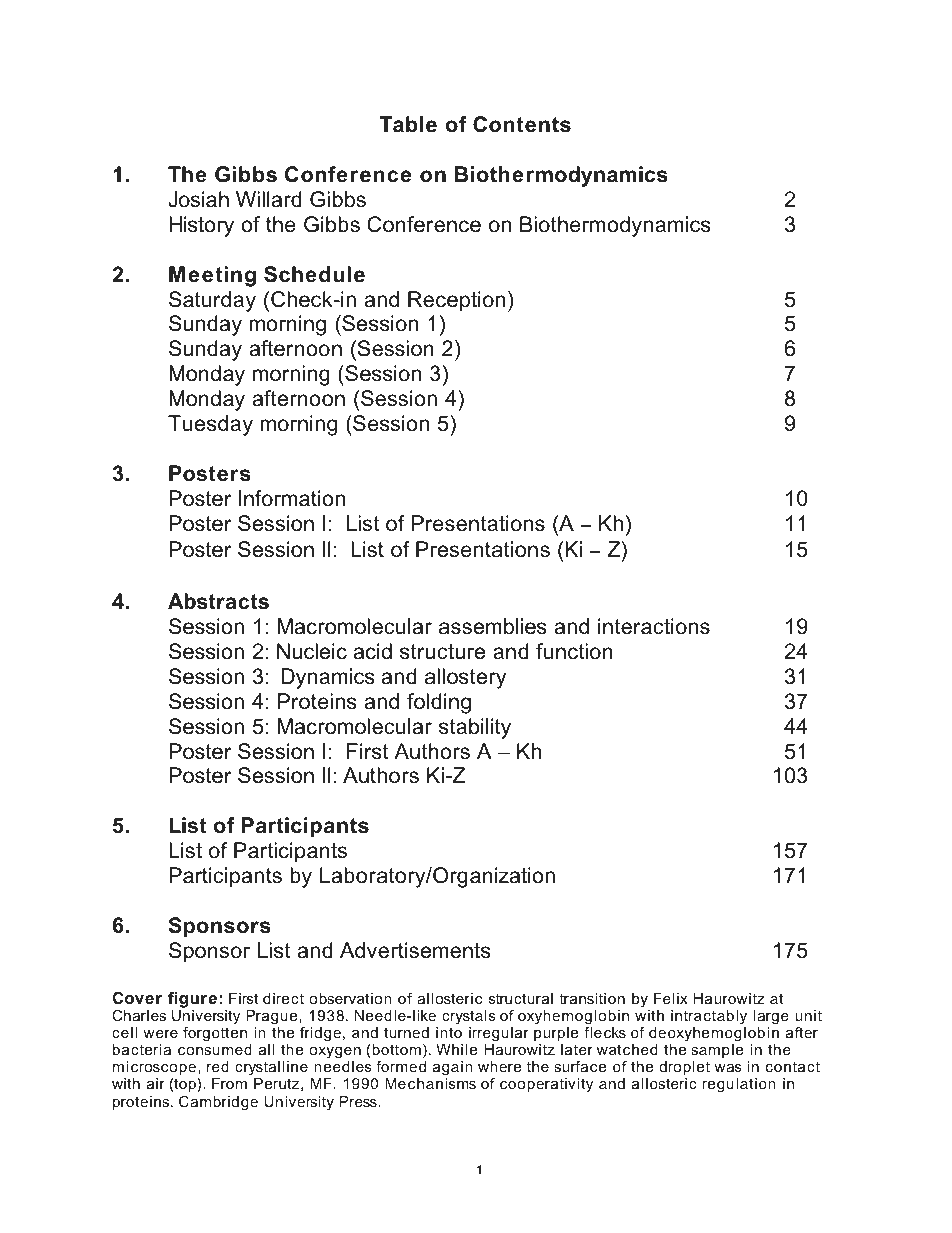  Describe the element at coordinates (218, 1066) in the page. I see `red` at that location.
